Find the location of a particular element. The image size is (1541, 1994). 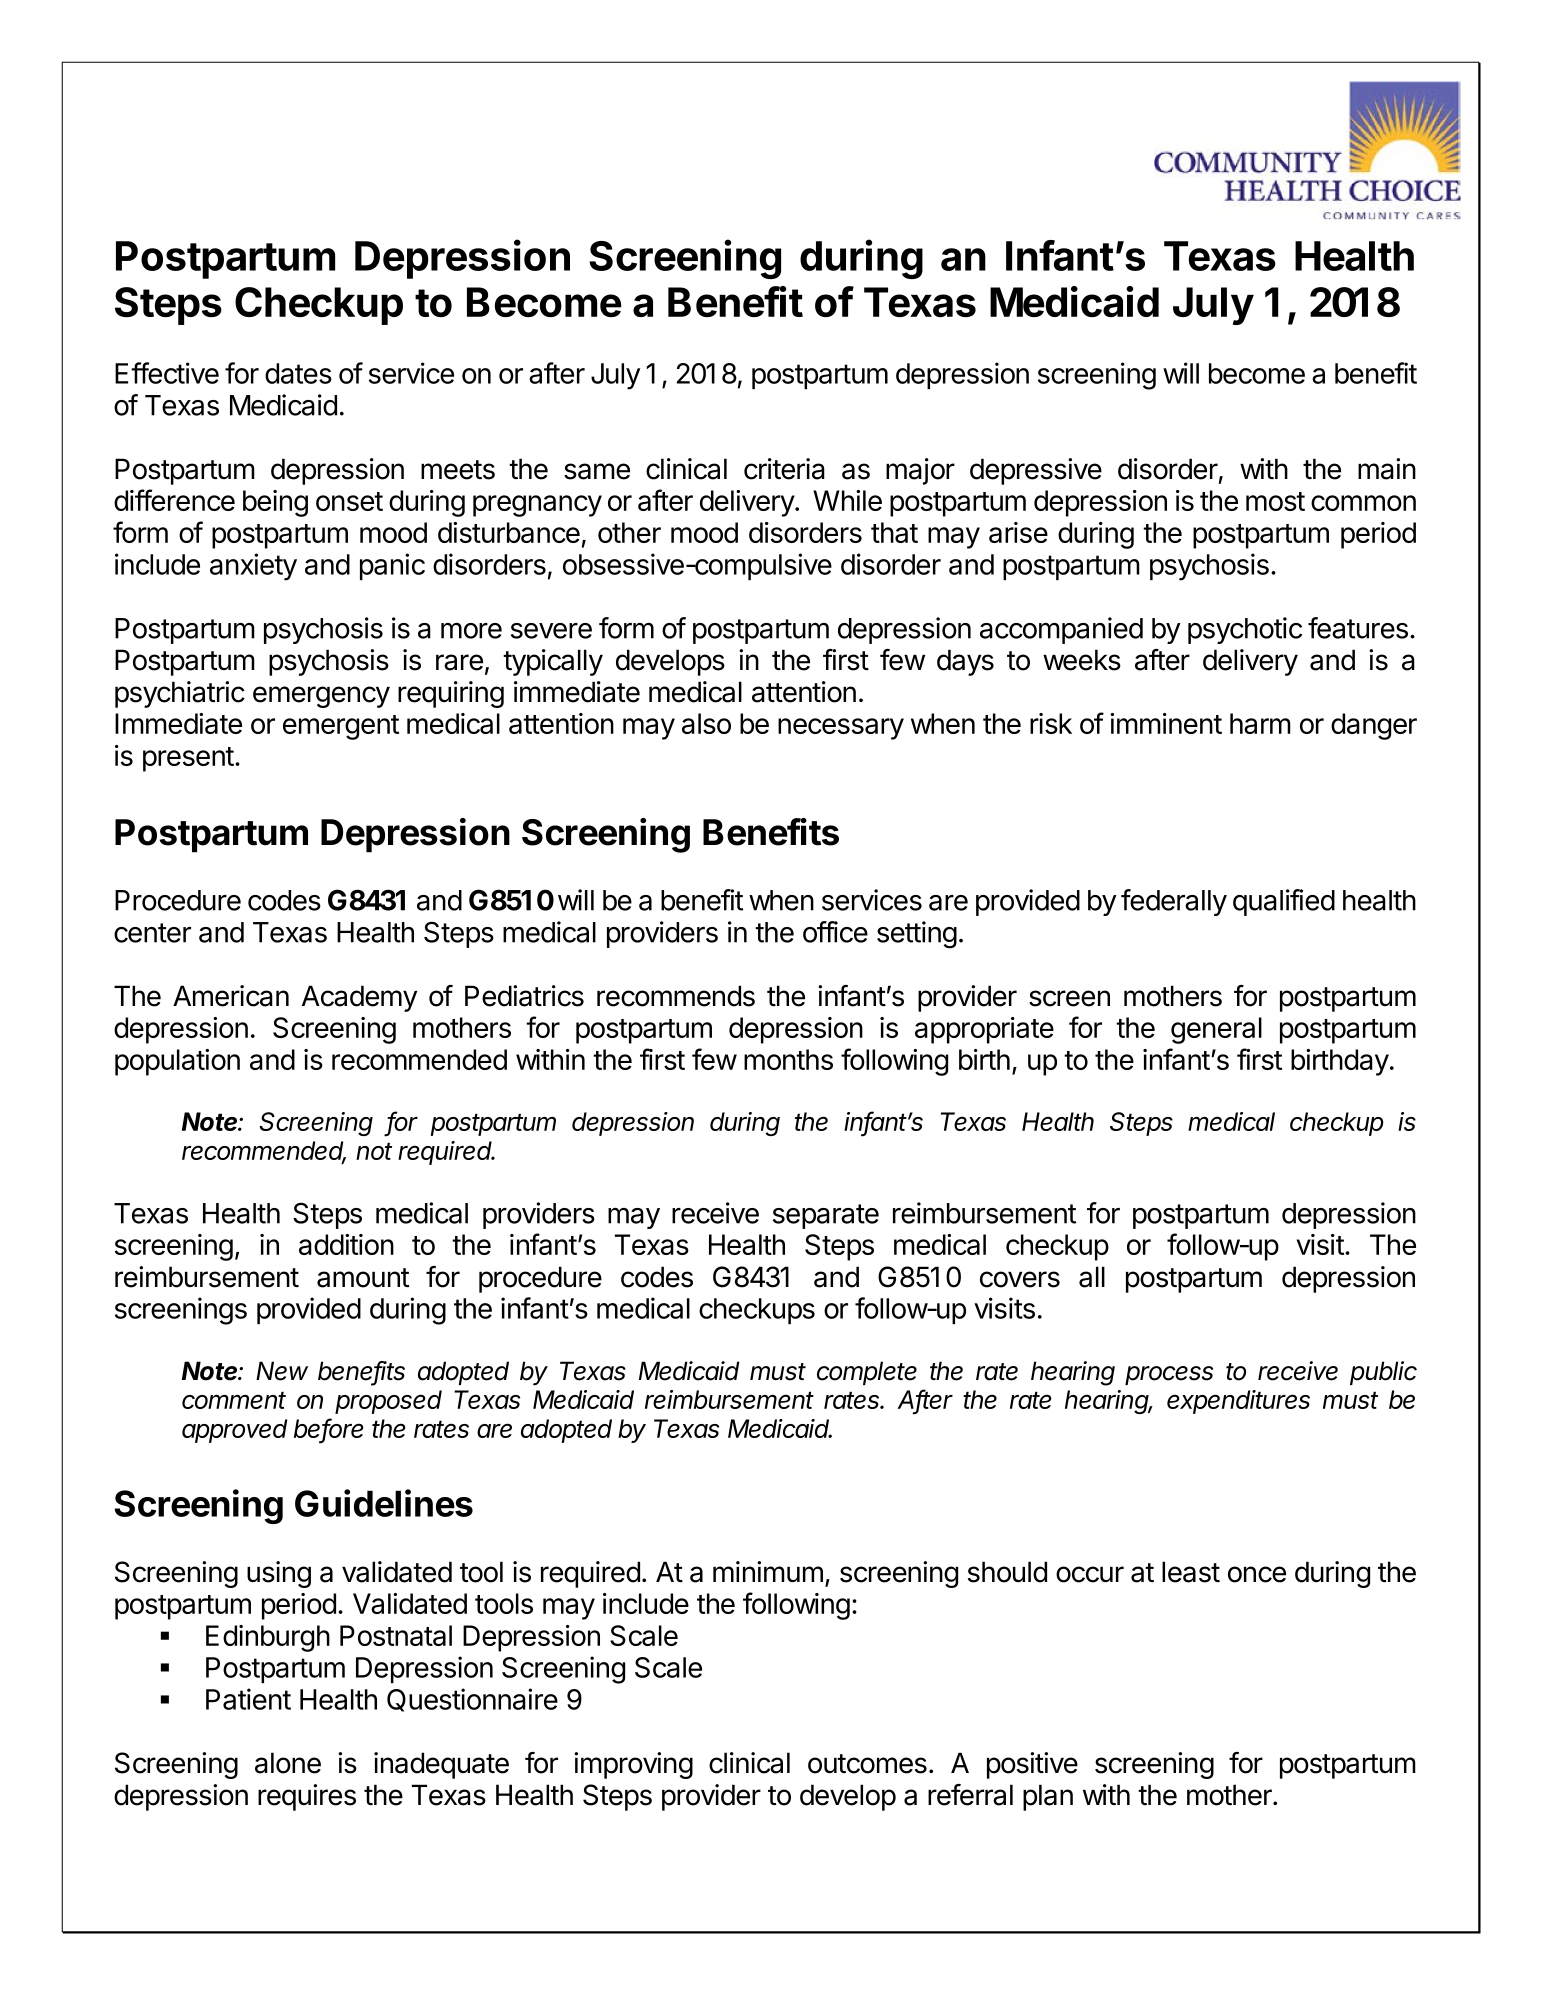

criteria is located at coordinates (784, 469).
